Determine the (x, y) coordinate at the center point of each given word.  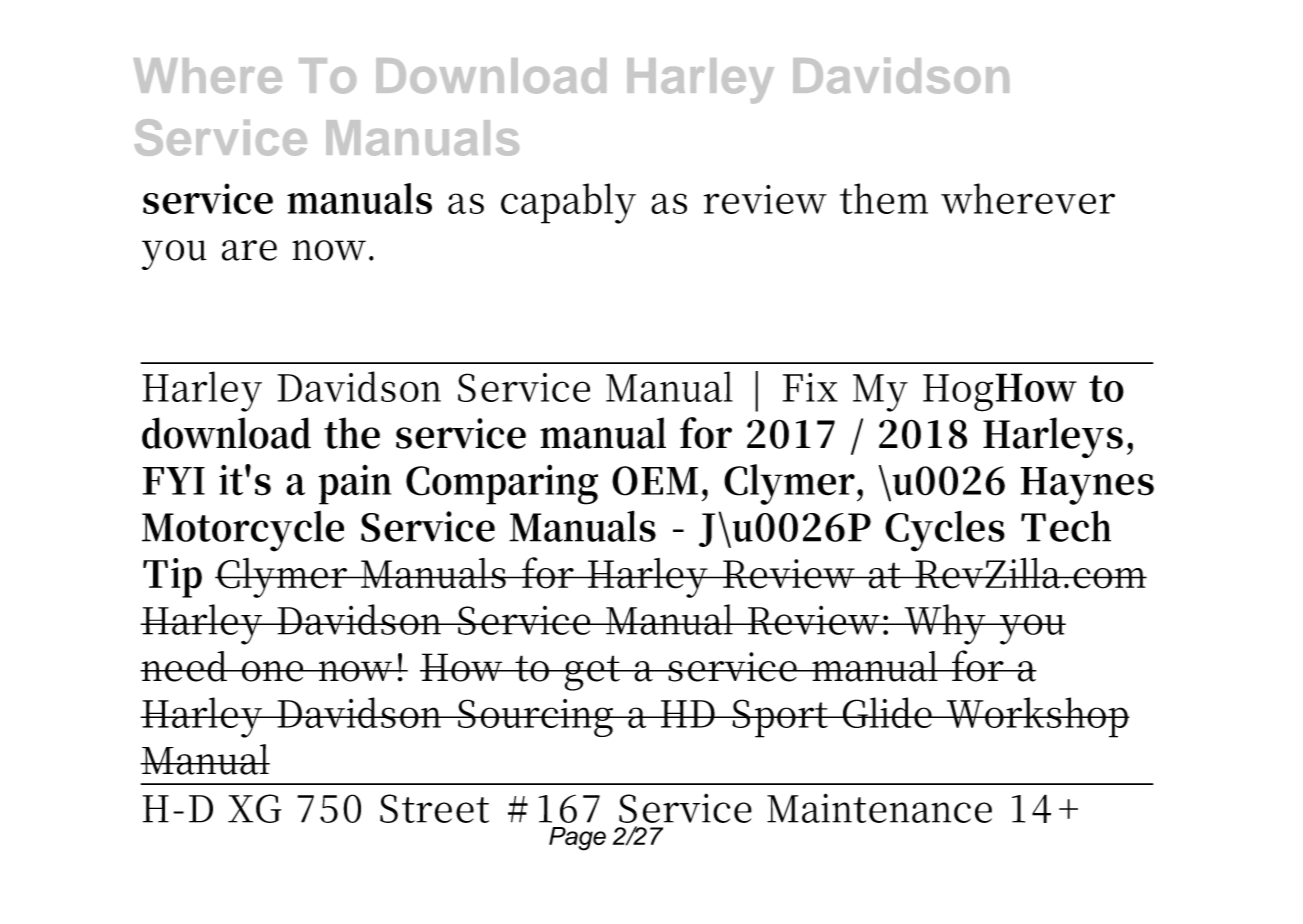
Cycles (945, 531)
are (249, 250)
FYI (174, 481)
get (592, 673)
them (884, 198)
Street (434, 808)
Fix (810, 387)
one (272, 671)
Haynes (1087, 486)
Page (577, 839)
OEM (657, 481)
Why (944, 624)
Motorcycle (243, 531)
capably (568, 203)
